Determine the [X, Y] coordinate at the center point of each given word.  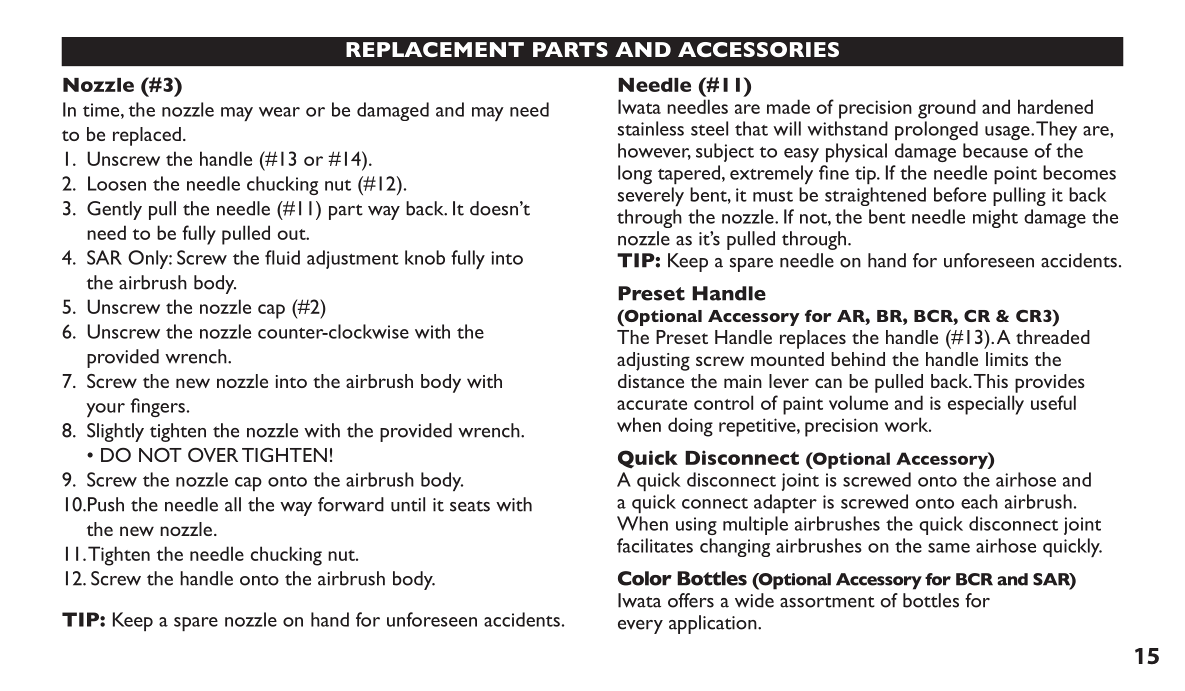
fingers [158, 407]
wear [279, 112]
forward [351, 504]
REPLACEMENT [435, 49]
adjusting [653, 361]
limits [1007, 359]
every [640, 627]
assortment [827, 602]
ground [947, 109]
